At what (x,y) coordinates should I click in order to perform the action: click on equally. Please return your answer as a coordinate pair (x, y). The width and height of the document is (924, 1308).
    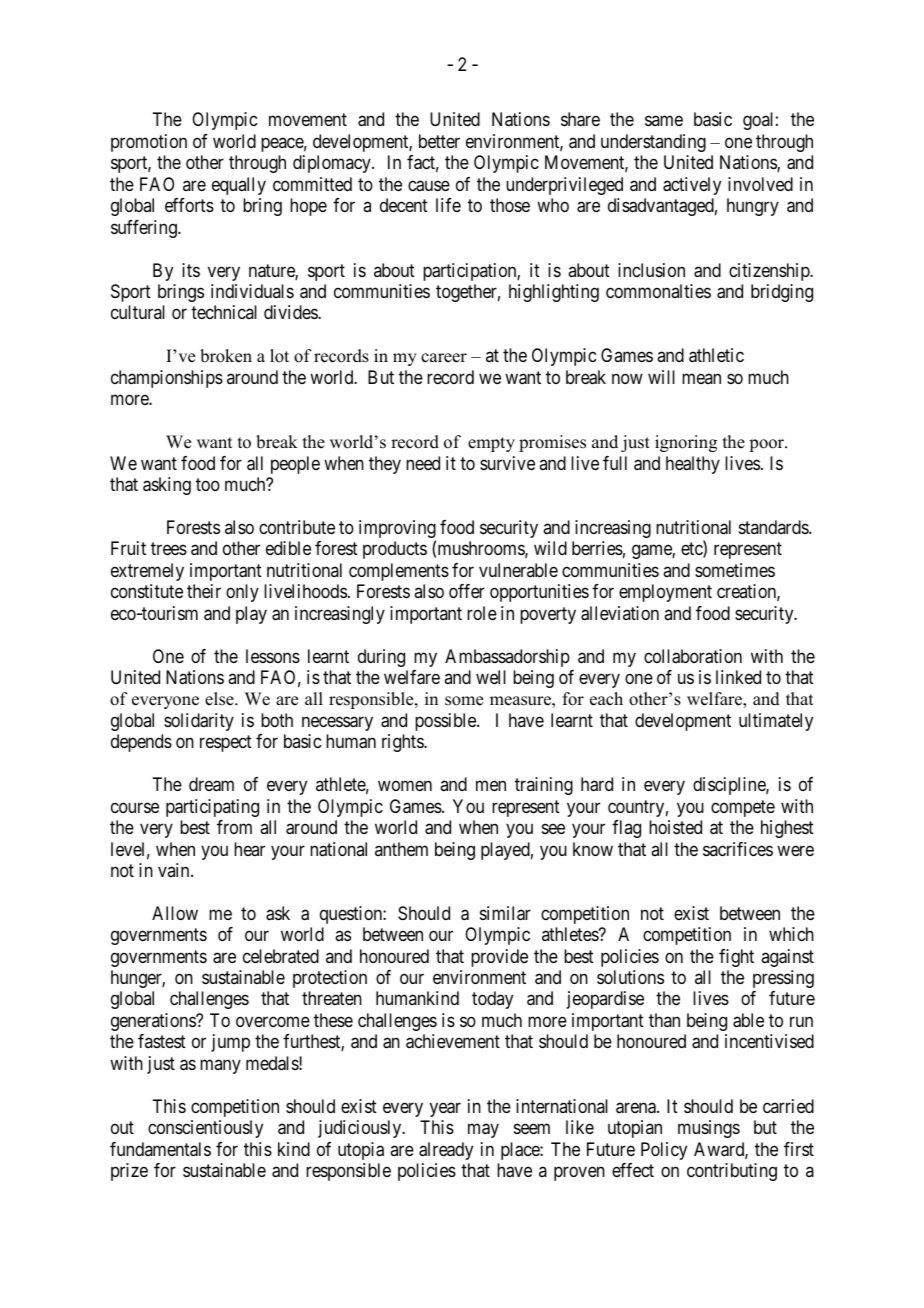
    Looking at the image, I should click on (239, 186).
